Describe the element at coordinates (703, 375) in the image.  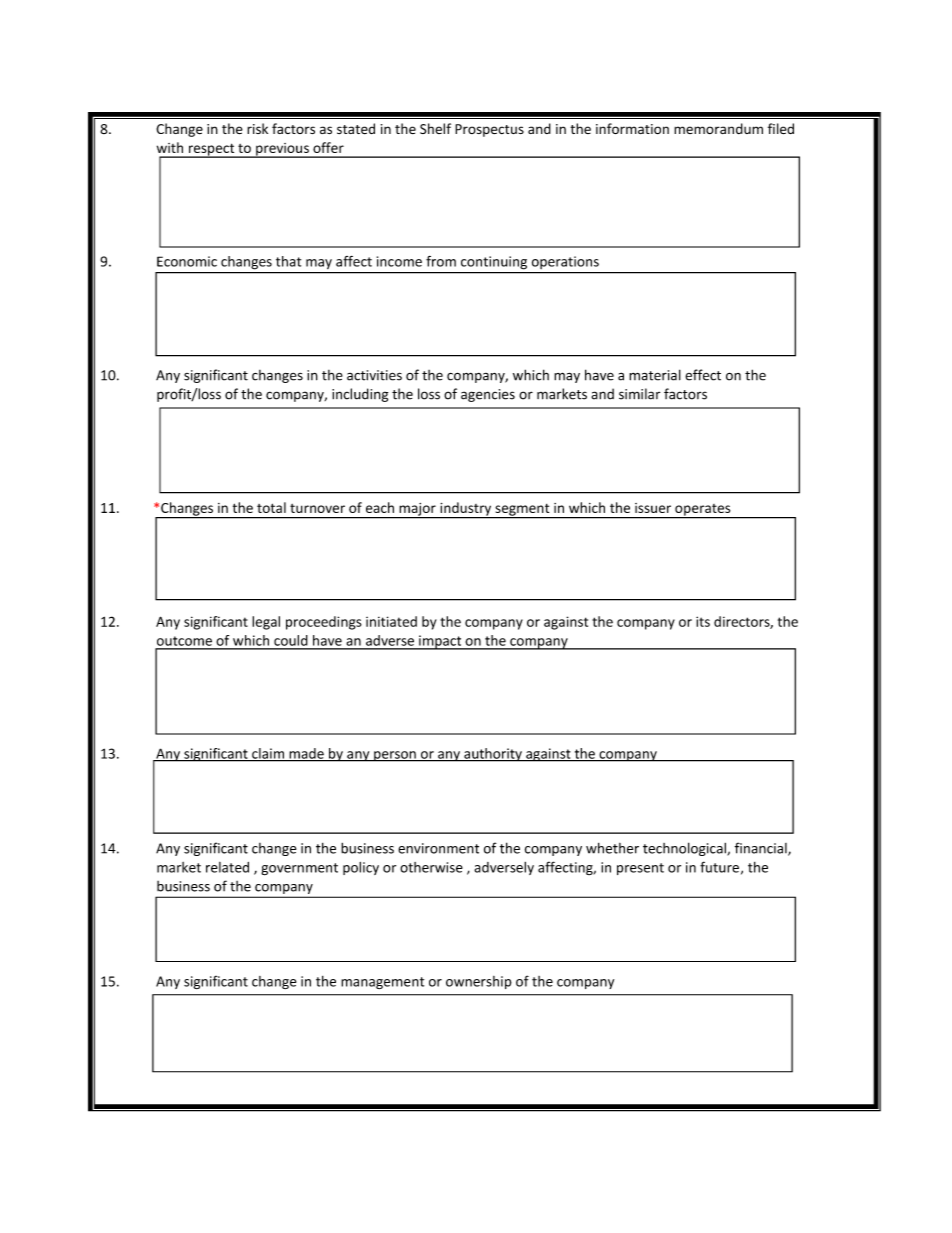
I see `effect` at that location.
